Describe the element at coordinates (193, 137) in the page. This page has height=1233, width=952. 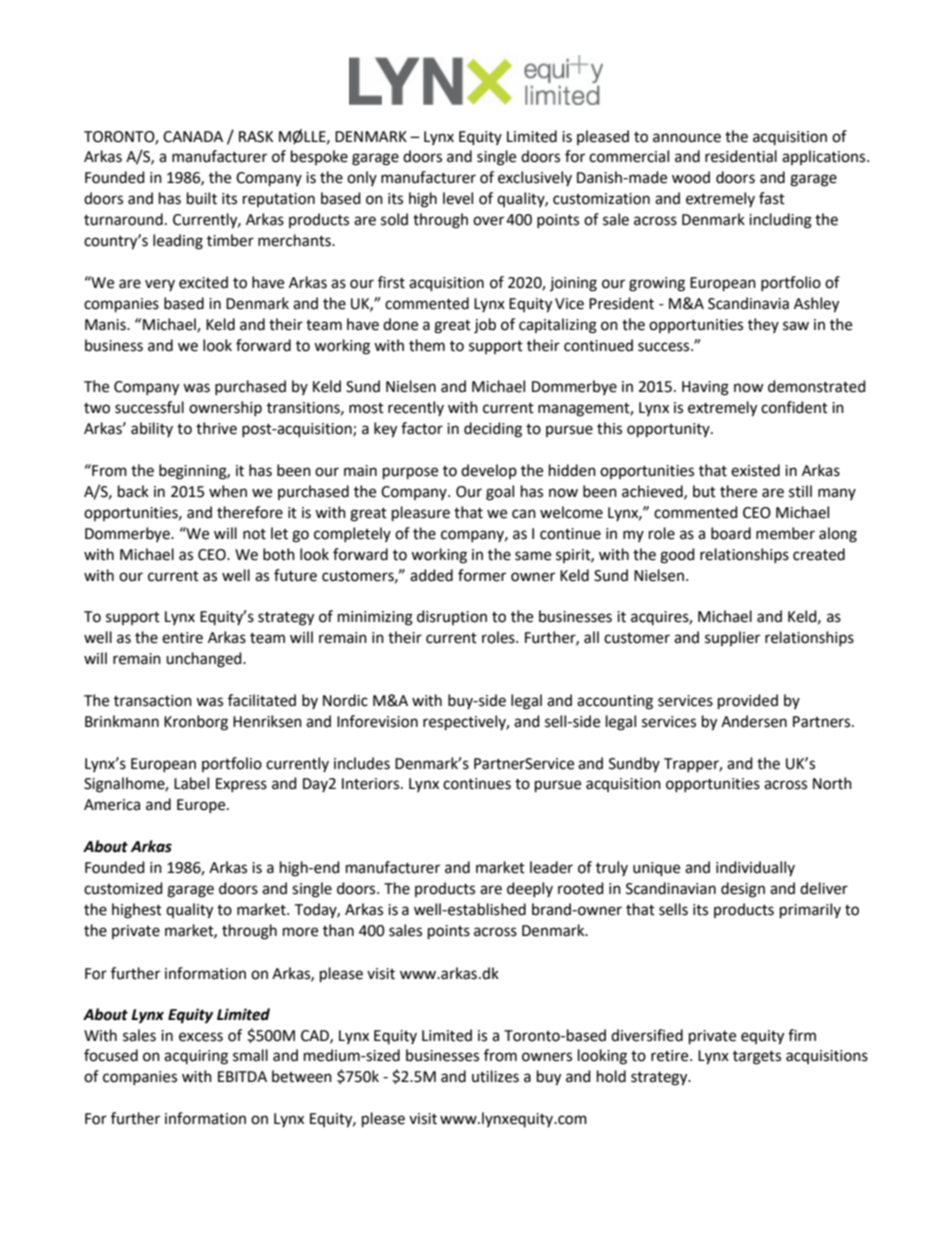
I see `CANADA` at that location.
